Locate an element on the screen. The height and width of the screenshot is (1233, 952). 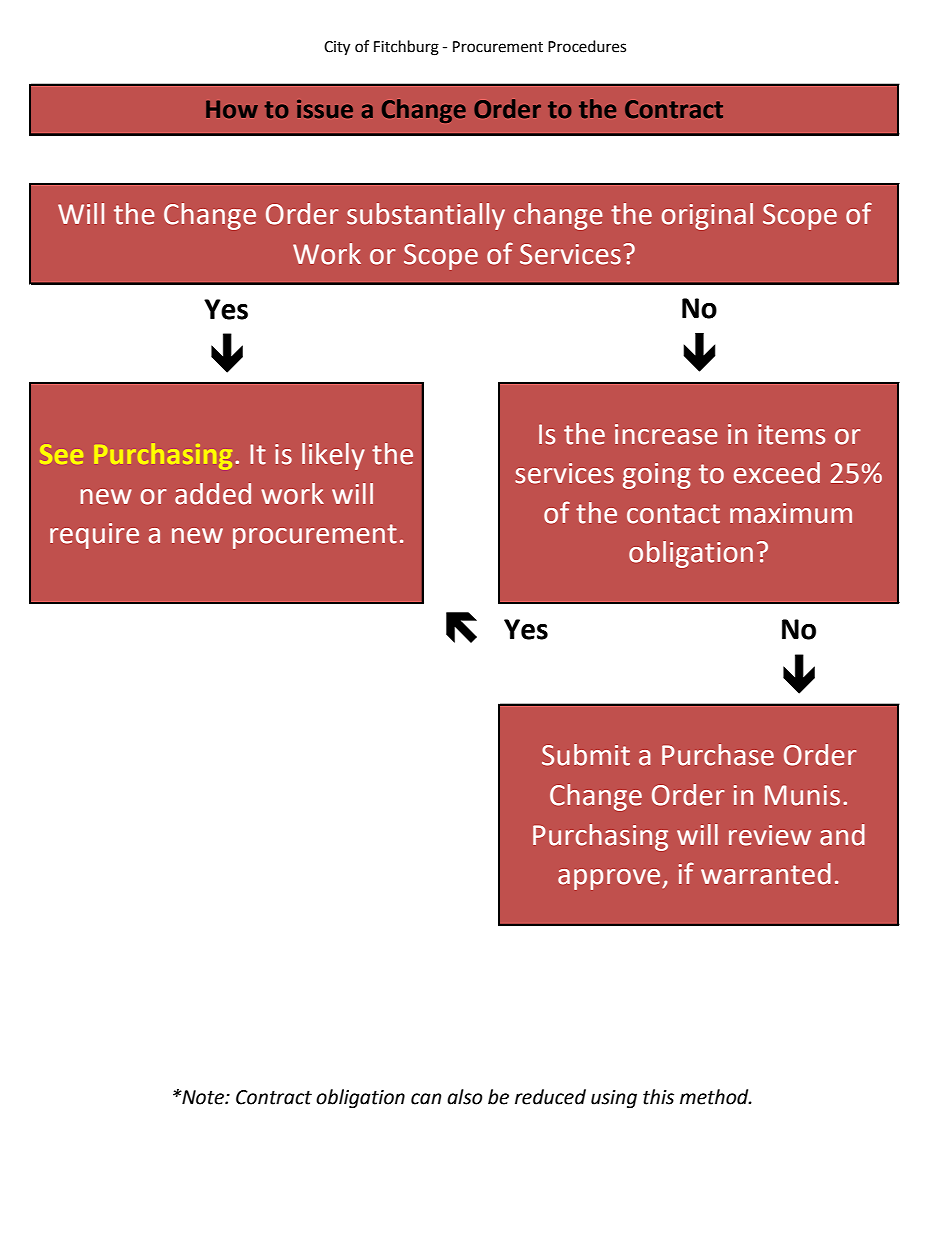
likely is located at coordinates (333, 456).
